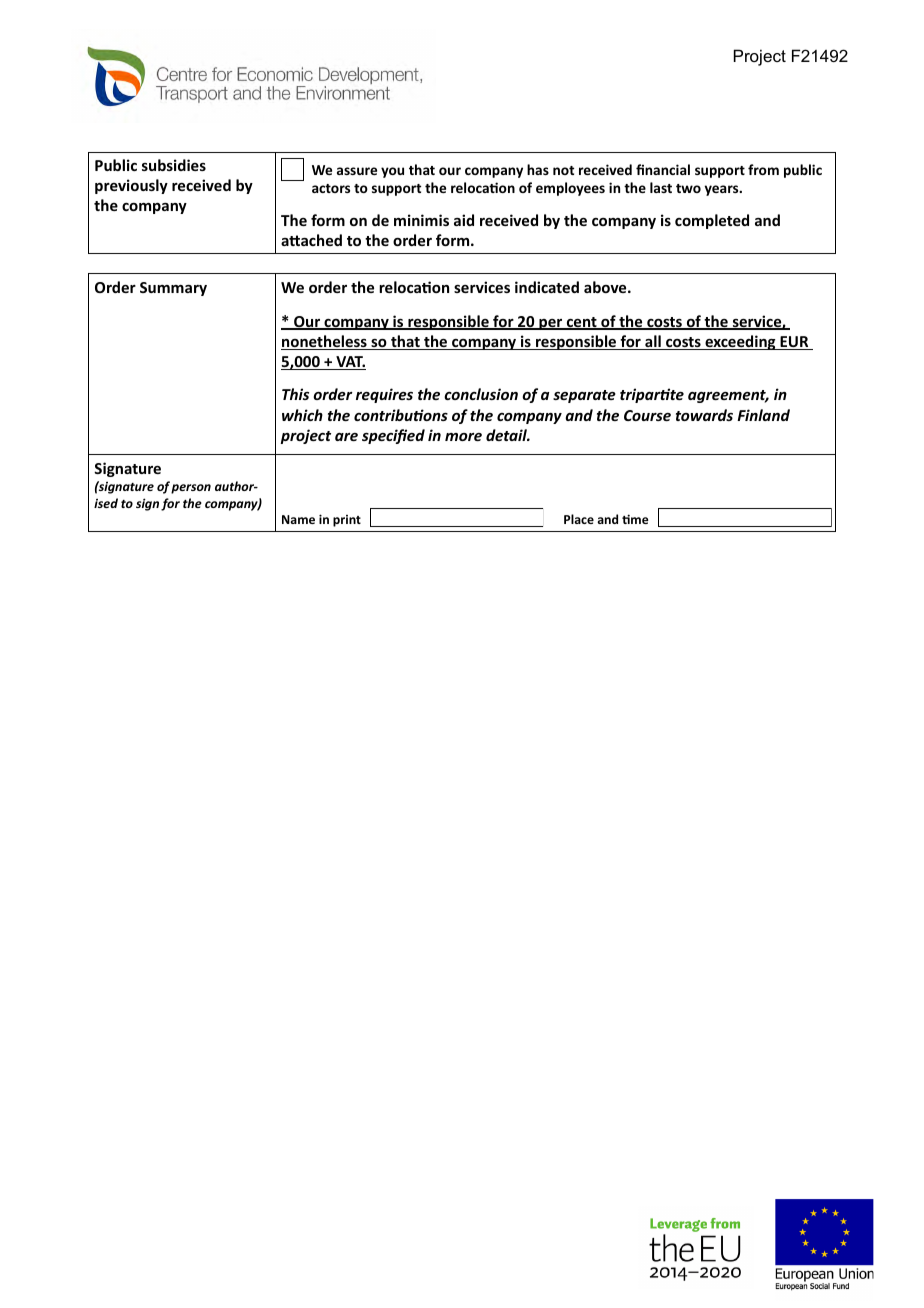 This image has width=924, height=1308. Describe the element at coordinates (763, 169) in the image. I see `from` at that location.
